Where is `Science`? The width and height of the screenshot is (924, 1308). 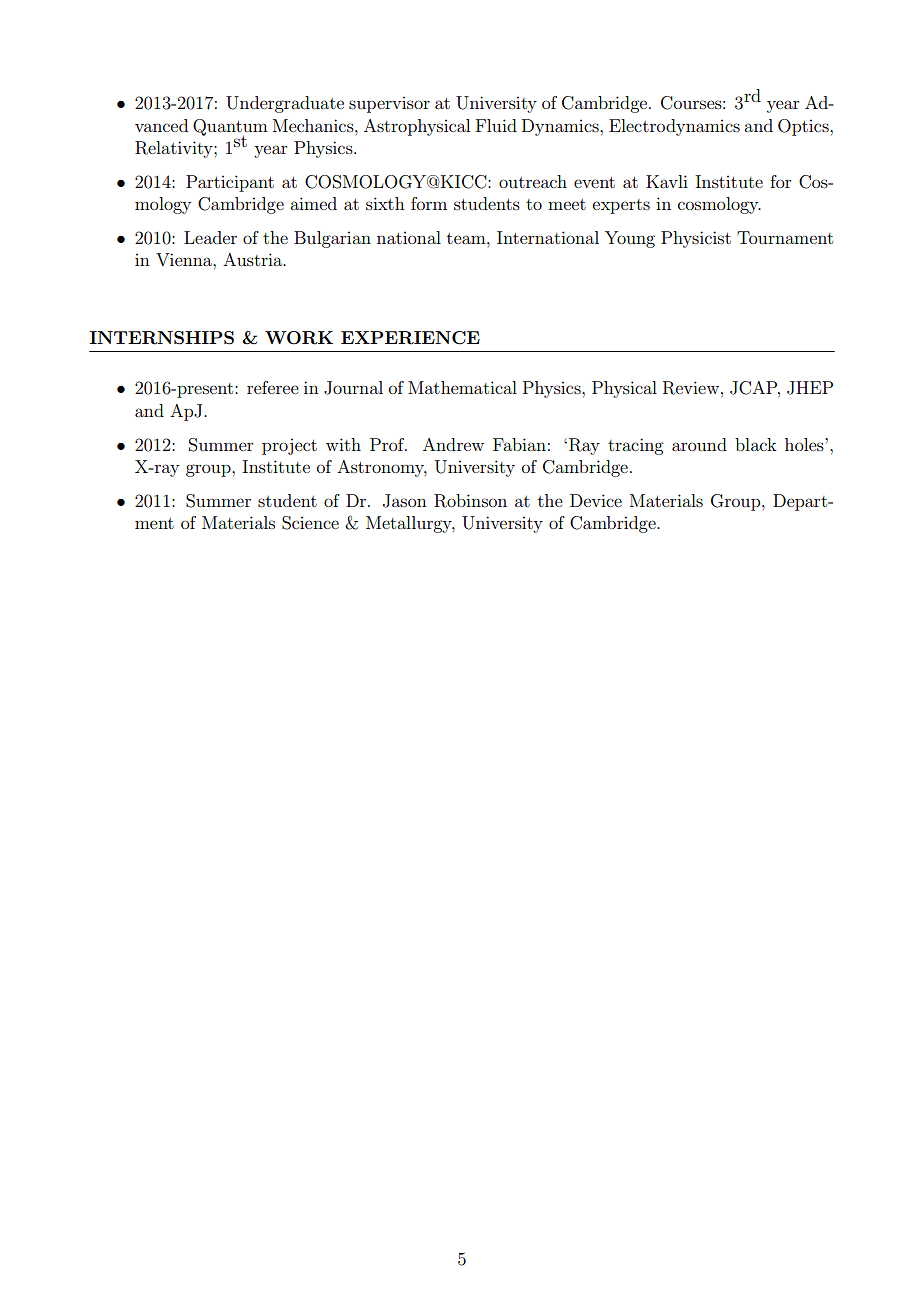 Science is located at coordinates (310, 523).
